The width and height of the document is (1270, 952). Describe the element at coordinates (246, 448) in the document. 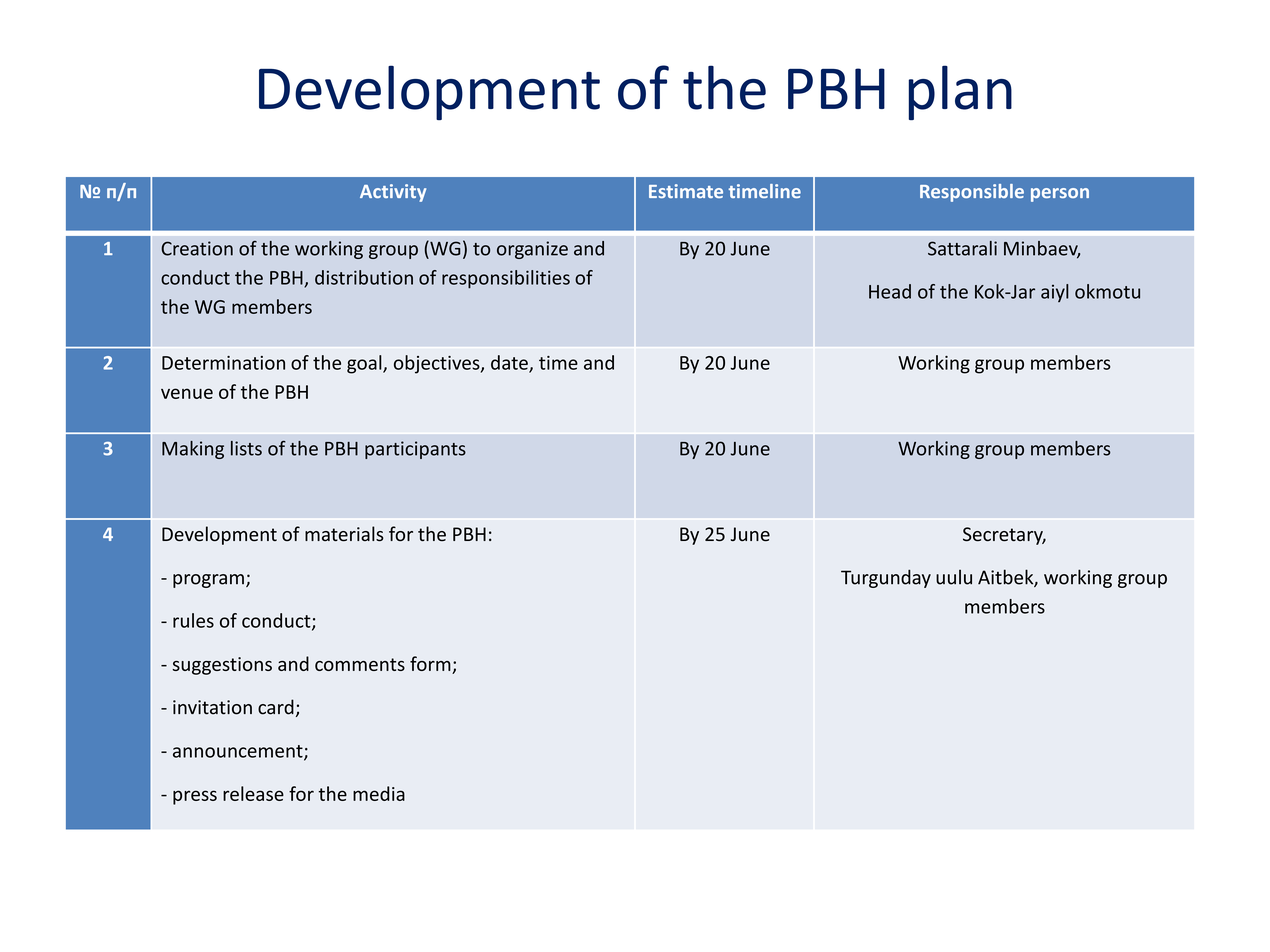

I see `lists` at that location.
